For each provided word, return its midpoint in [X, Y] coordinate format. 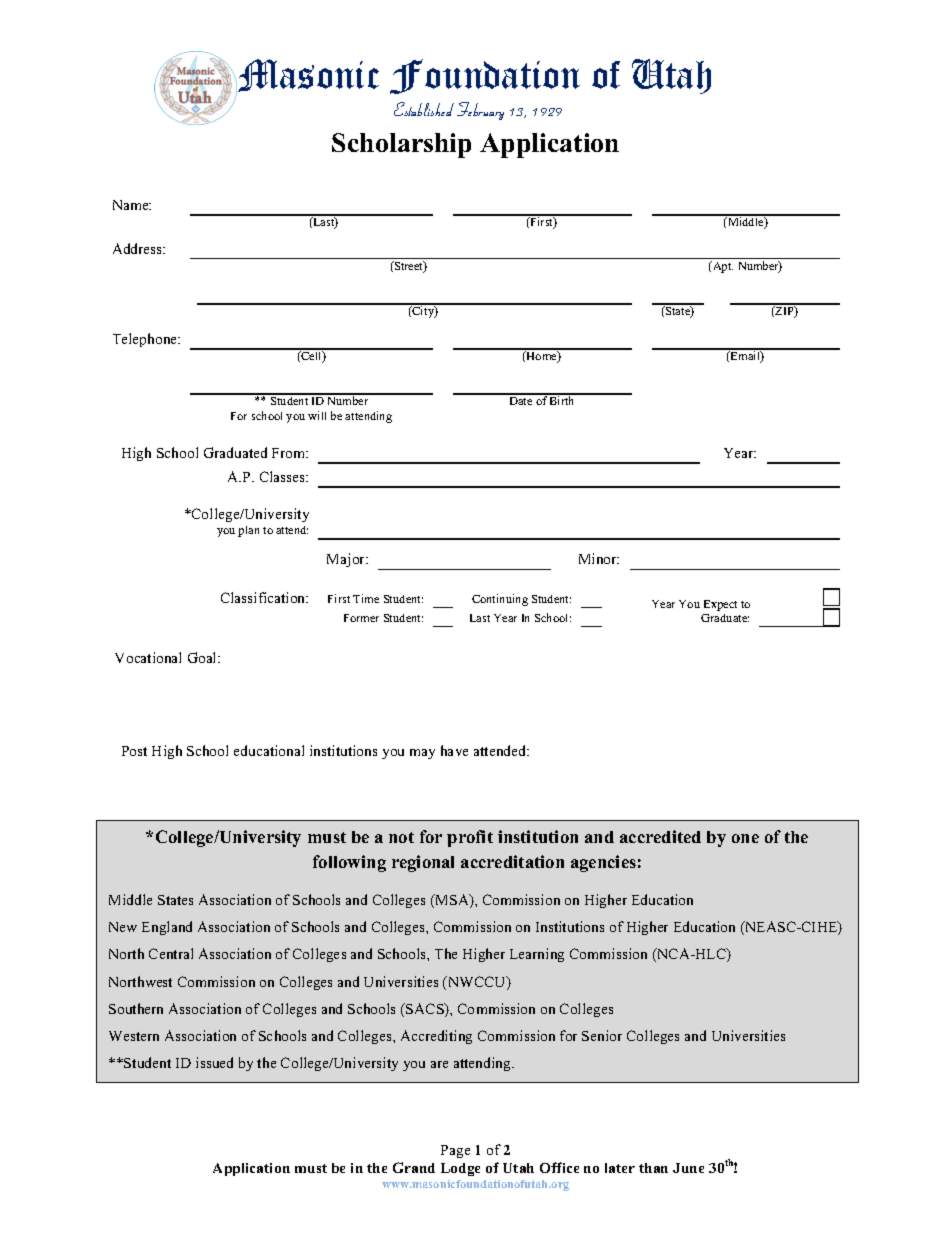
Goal [203, 657]
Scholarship [401, 145]
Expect [720, 605]
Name [132, 205]
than [653, 1168]
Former [361, 618]
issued [214, 1062]
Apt [722, 267]
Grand [414, 1167]
